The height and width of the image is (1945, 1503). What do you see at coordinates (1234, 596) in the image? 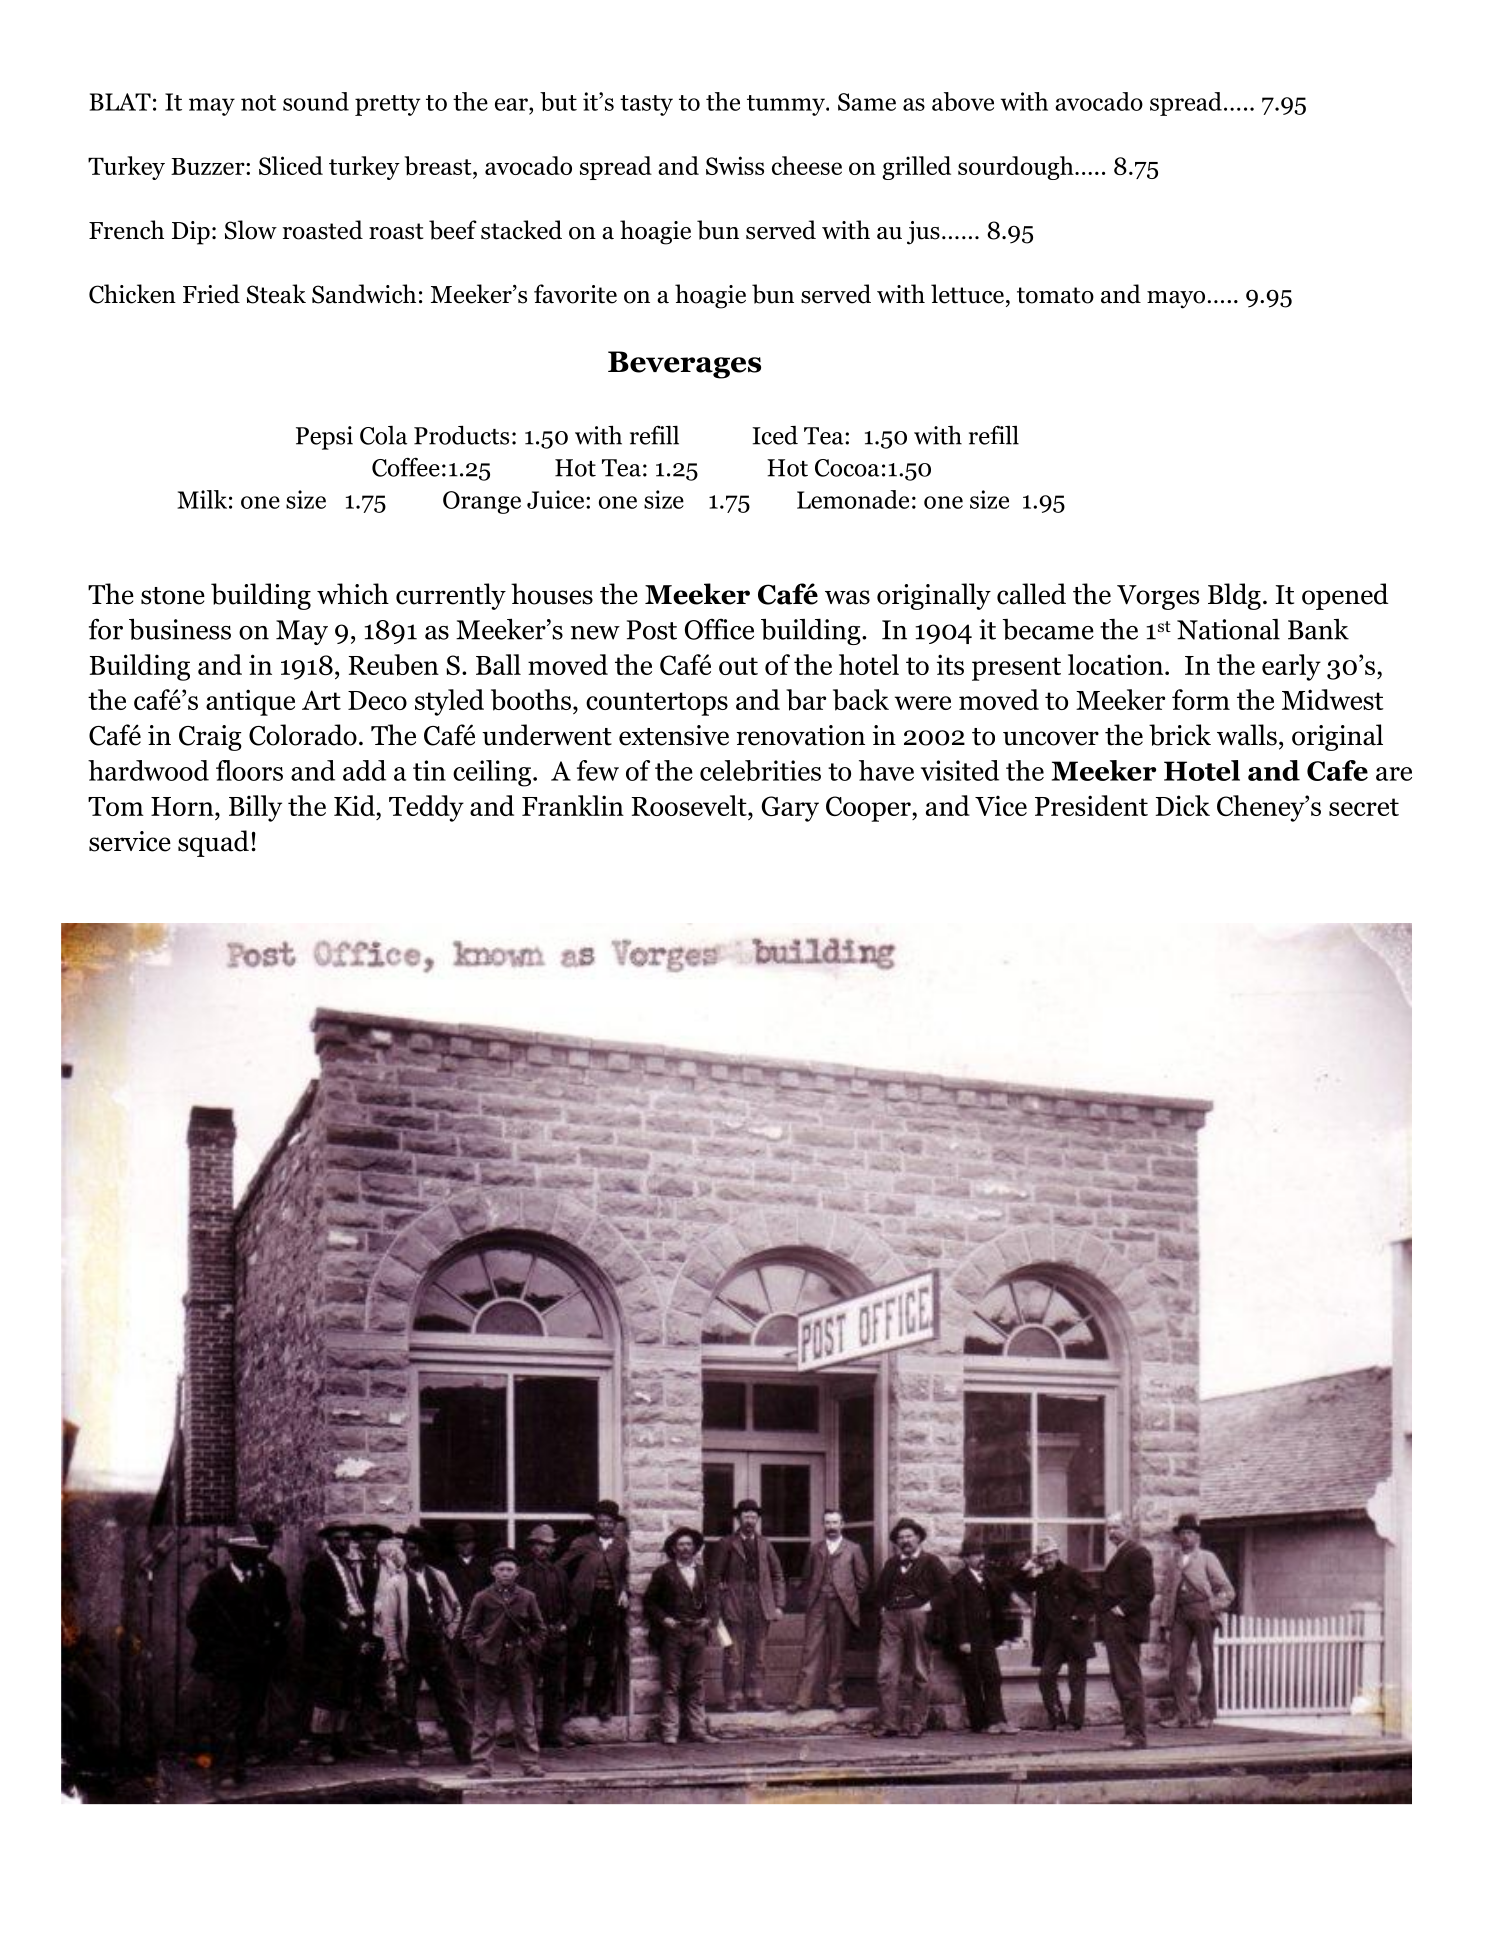
I see `Bldg` at bounding box center [1234, 596].
